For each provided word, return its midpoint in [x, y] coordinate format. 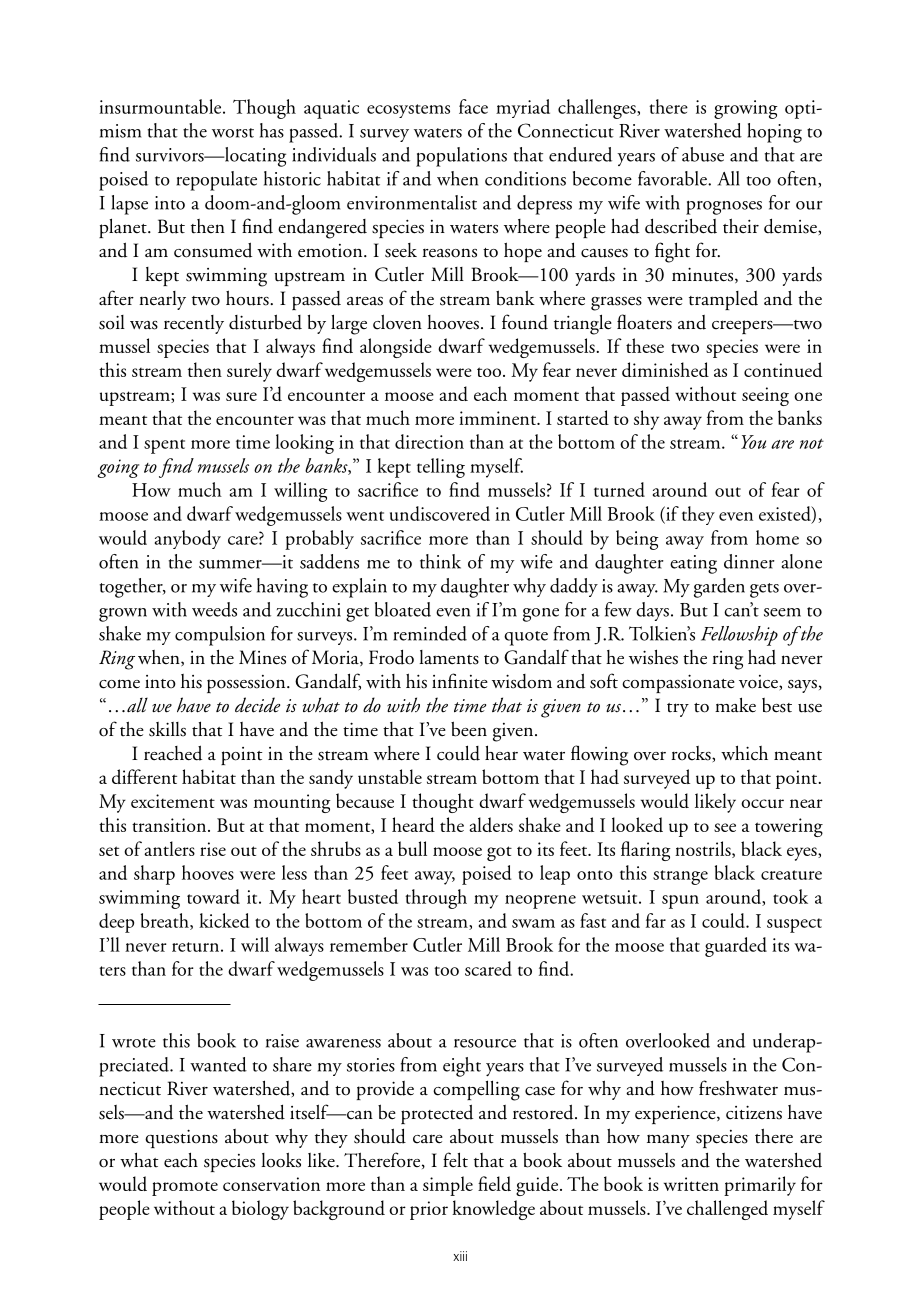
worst [233, 133]
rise [213, 849]
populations [461, 157]
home [777, 537]
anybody [188, 539]
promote [185, 1189]
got [499, 853]
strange [680, 877]
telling [441, 468]
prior [429, 1210]
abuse [703, 154]
